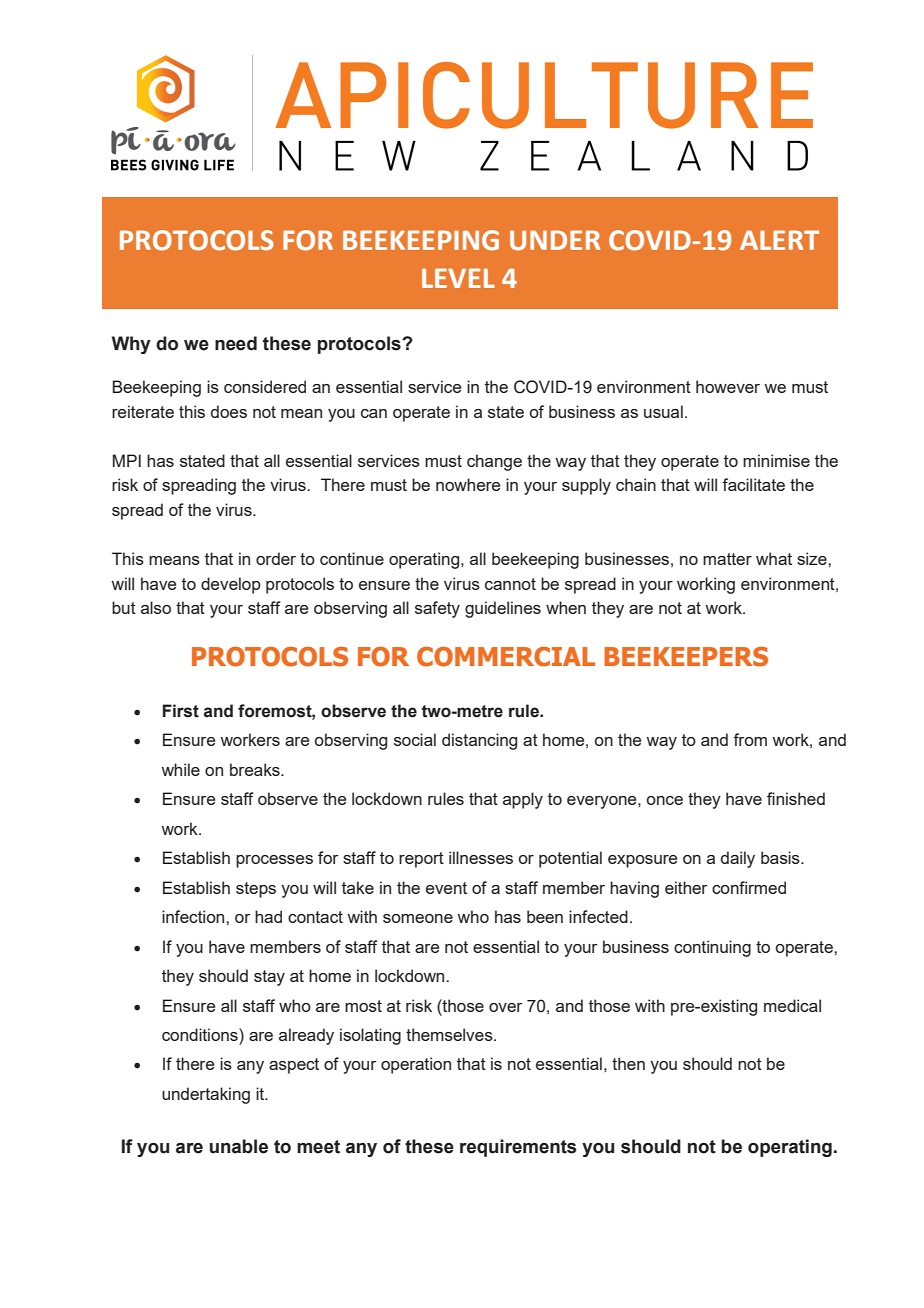 This screenshot has height=1308, width=924. I want to click on LEVEL, so click(458, 278).
